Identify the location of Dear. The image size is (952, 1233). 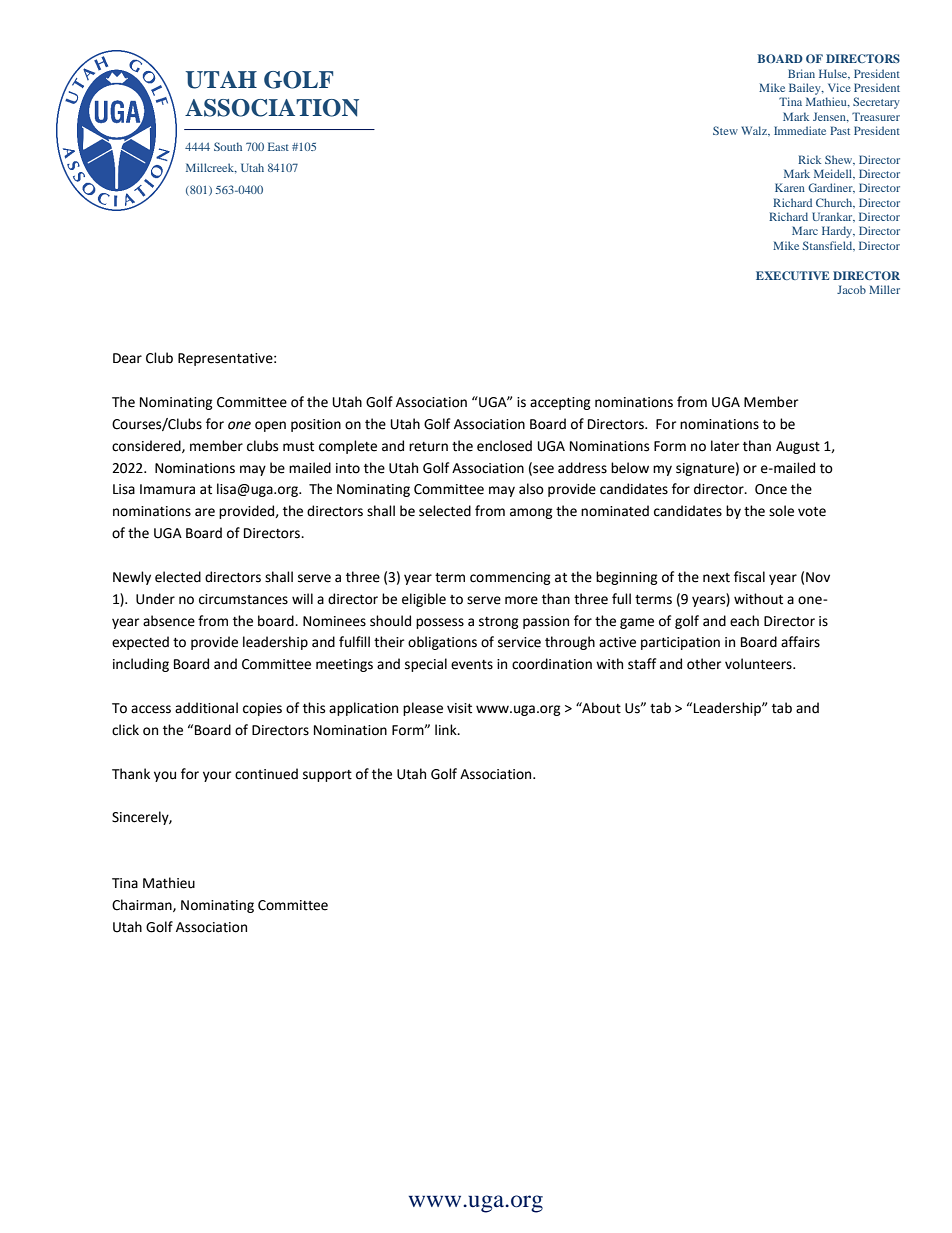
(127, 358).
